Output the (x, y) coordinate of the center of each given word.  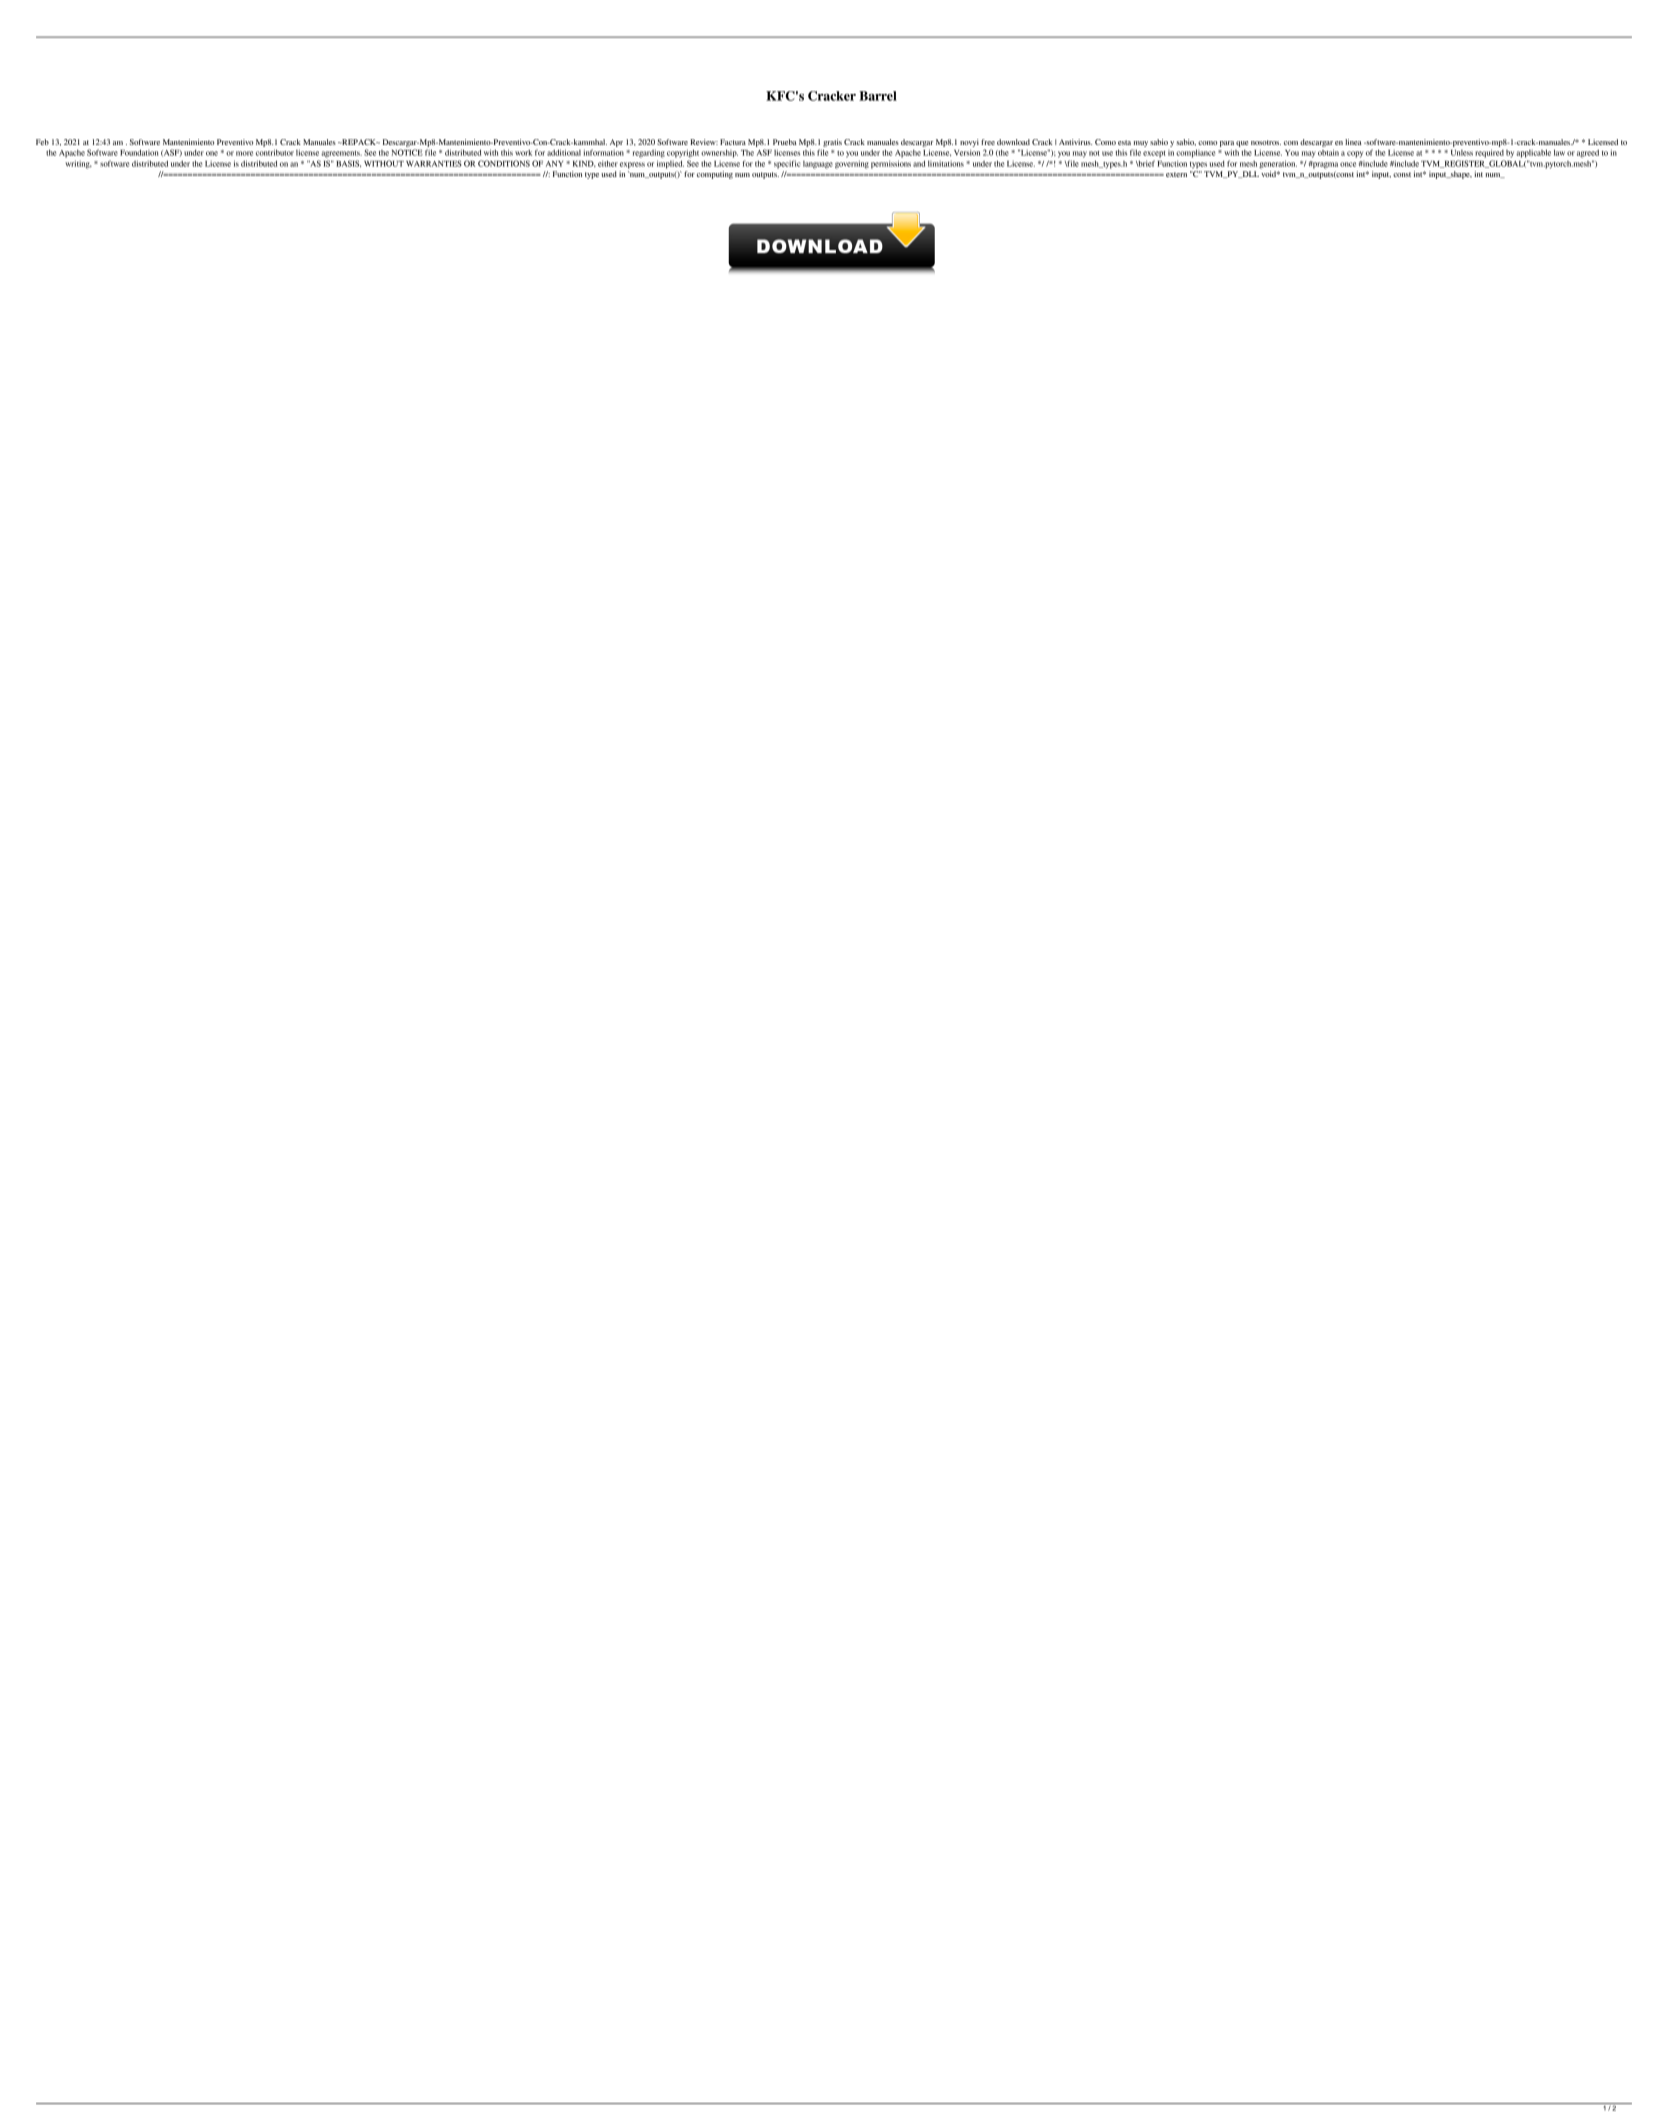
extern (1176, 174)
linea (1353, 142)
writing (78, 164)
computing (715, 175)
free (988, 142)
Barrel (878, 96)
